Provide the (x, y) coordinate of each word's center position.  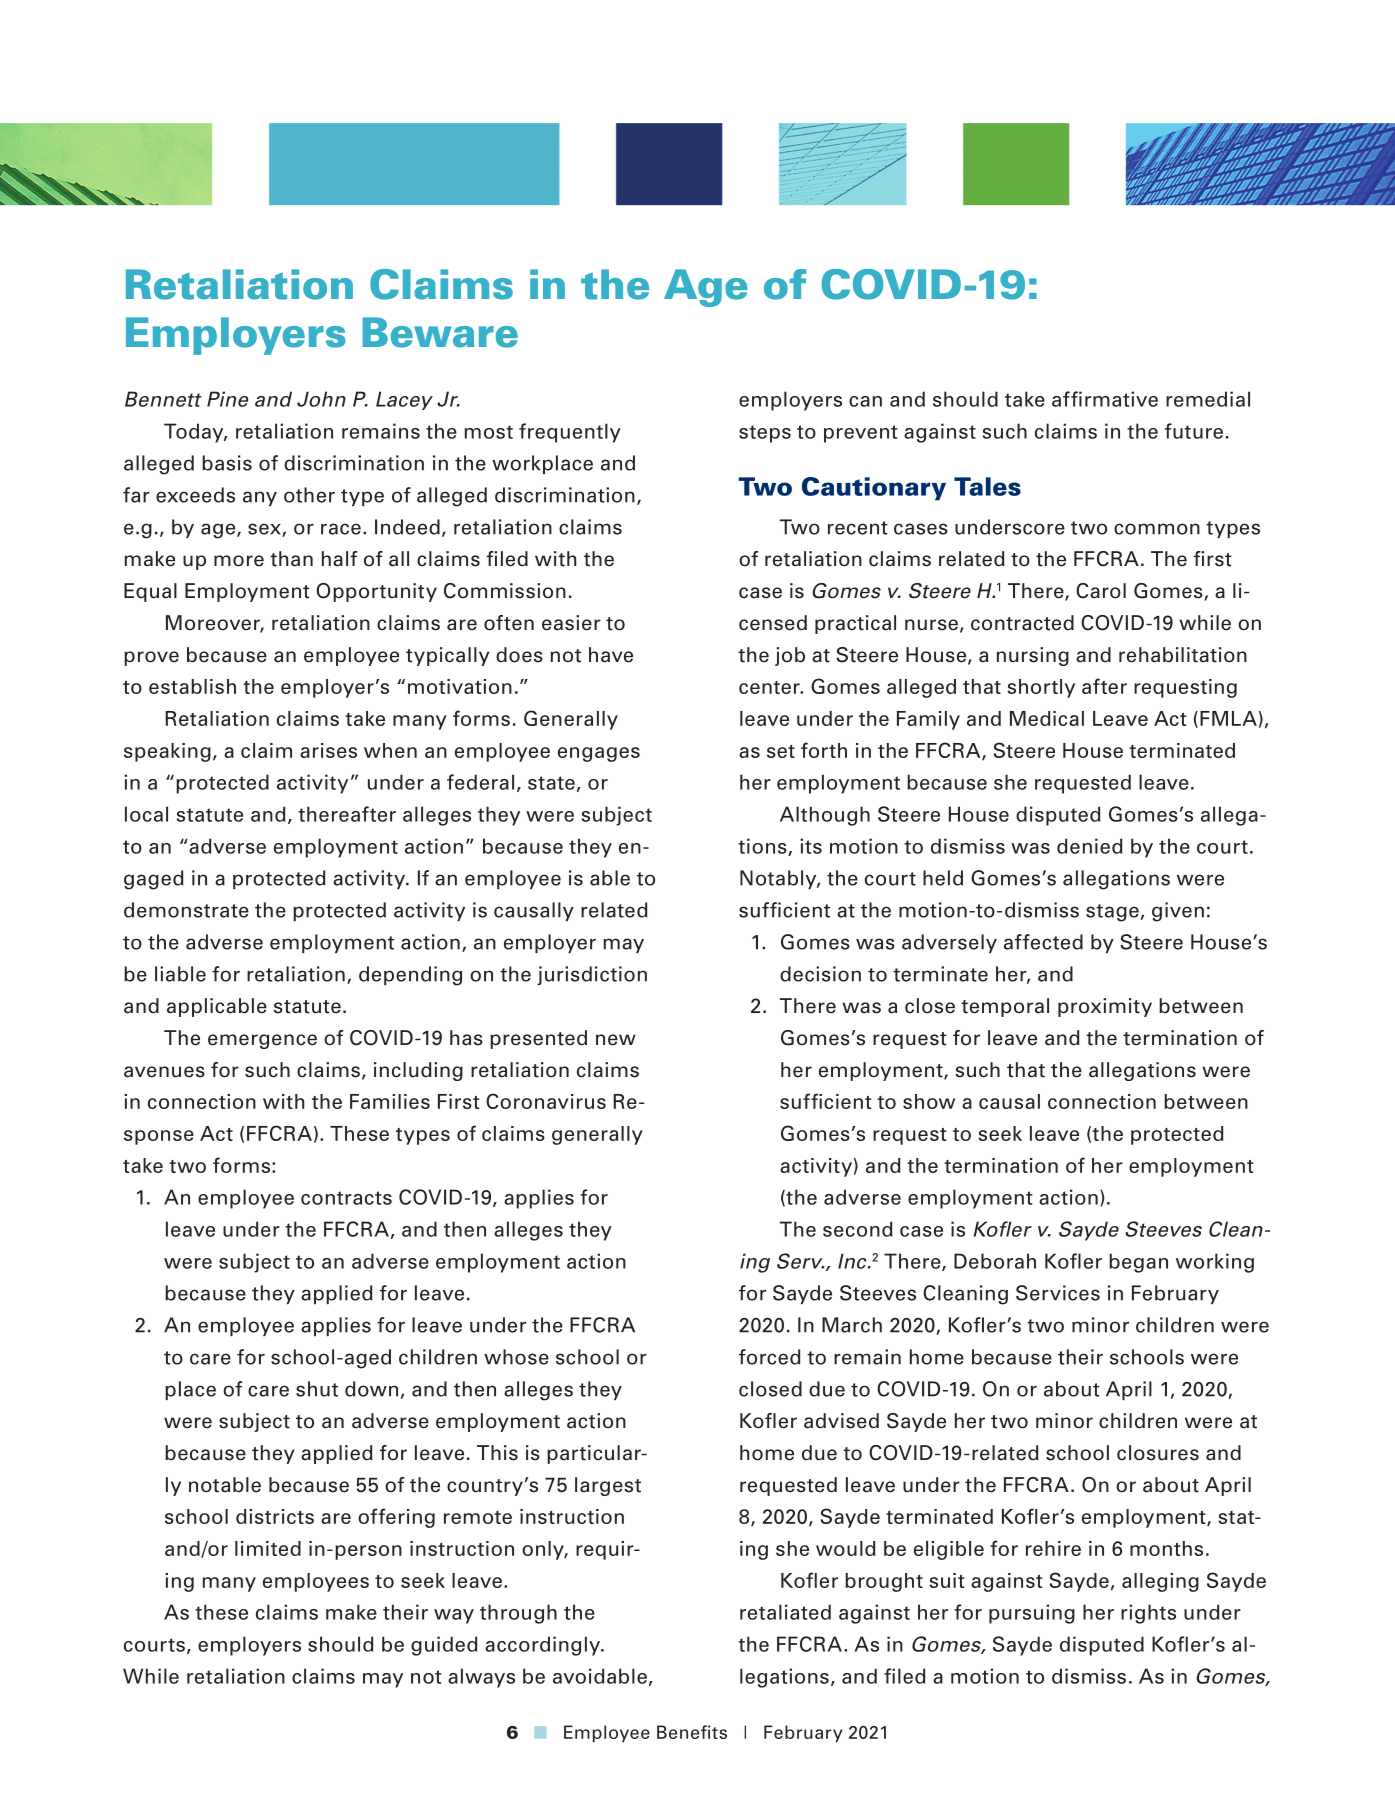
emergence (262, 1041)
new (616, 1040)
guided (444, 1646)
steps (765, 434)
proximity (1105, 1007)
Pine (227, 399)
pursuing (1032, 1614)
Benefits (692, 1732)
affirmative (1105, 399)
